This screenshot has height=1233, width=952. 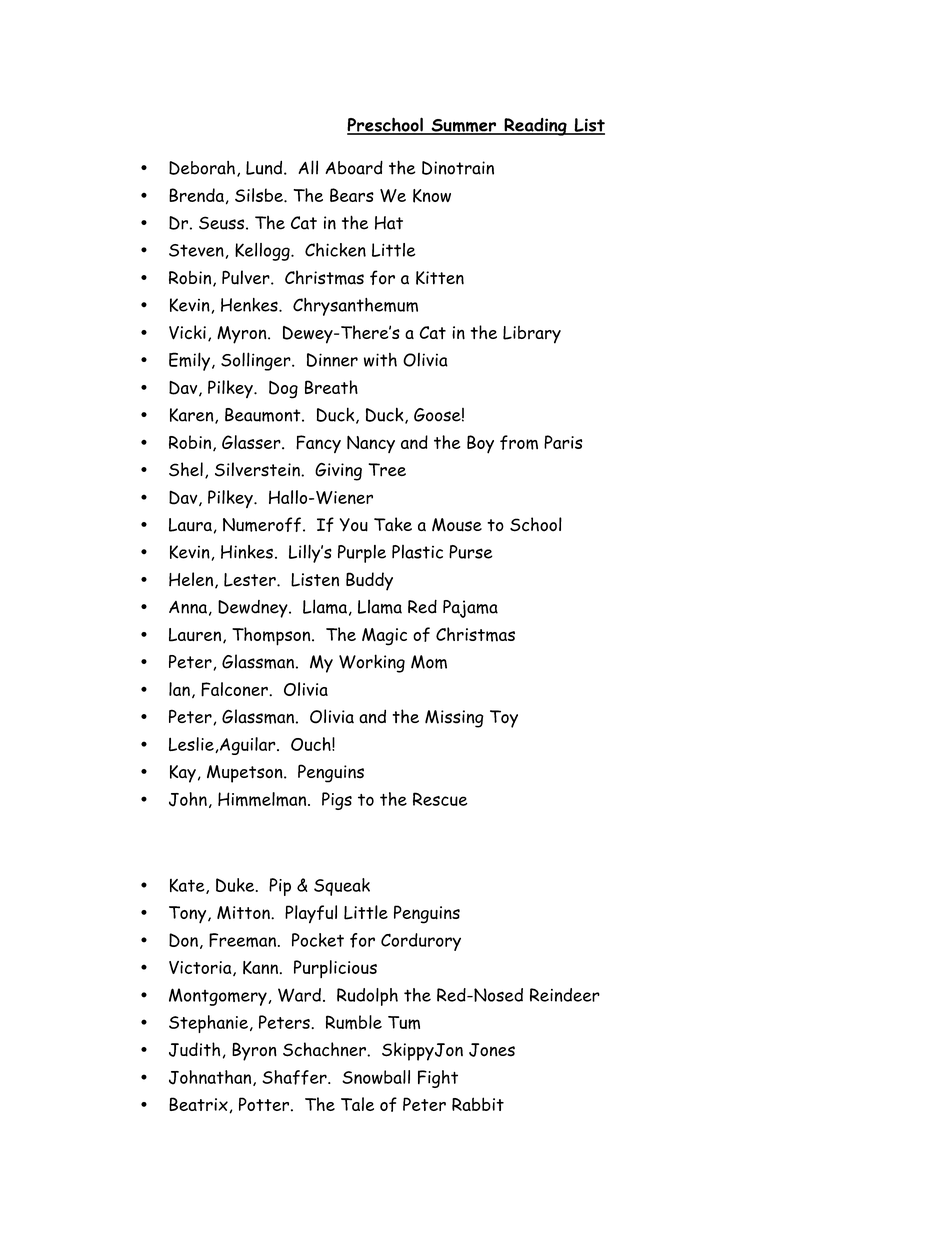 I want to click on Purse, so click(x=471, y=552).
